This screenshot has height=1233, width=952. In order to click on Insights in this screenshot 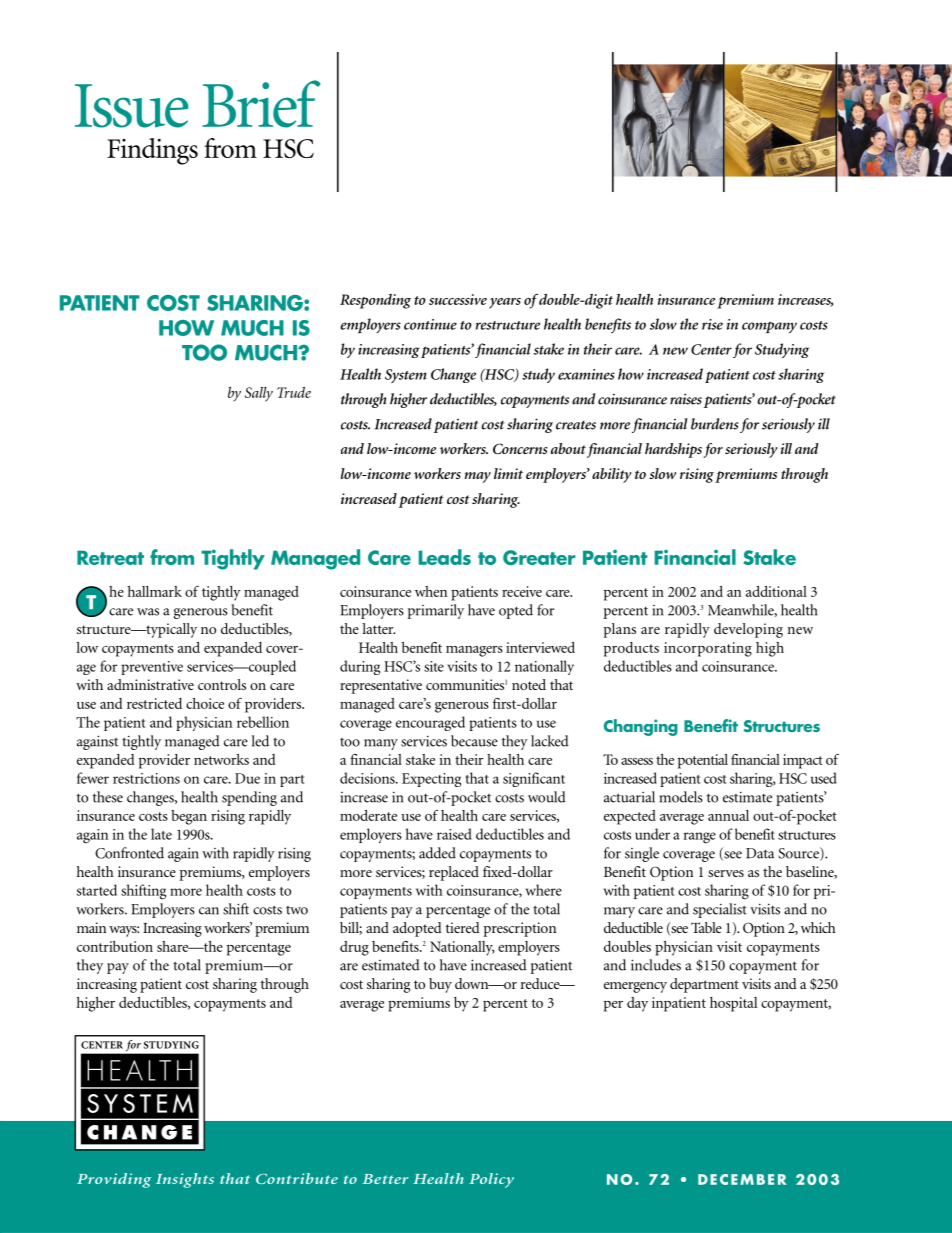, I will do `click(185, 1180)`.
